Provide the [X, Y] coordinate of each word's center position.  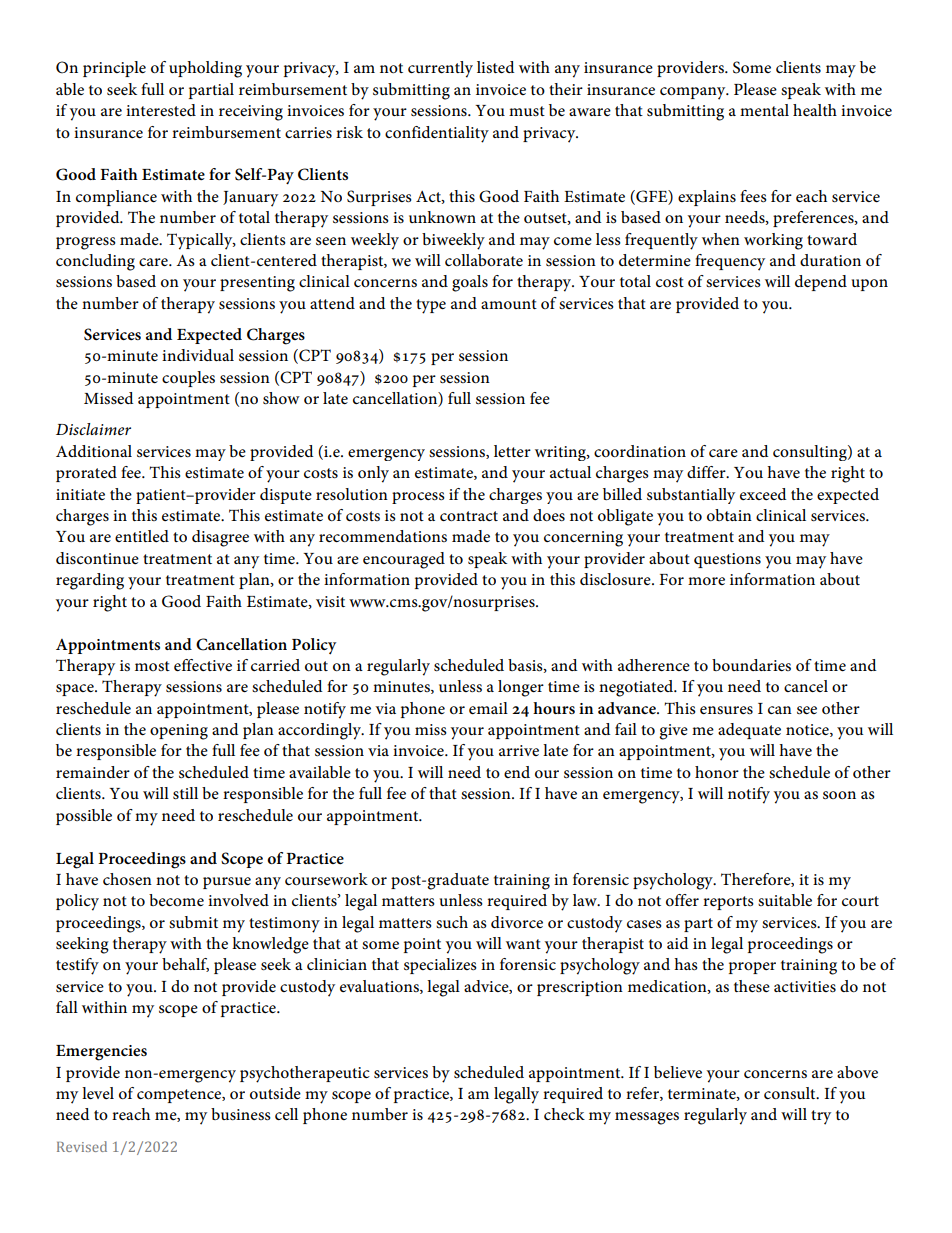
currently [440, 69]
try [821, 1117]
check [564, 1114]
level [98, 1093]
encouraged [404, 560]
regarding [90, 581]
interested [161, 110]
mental [764, 110]
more [706, 581]
